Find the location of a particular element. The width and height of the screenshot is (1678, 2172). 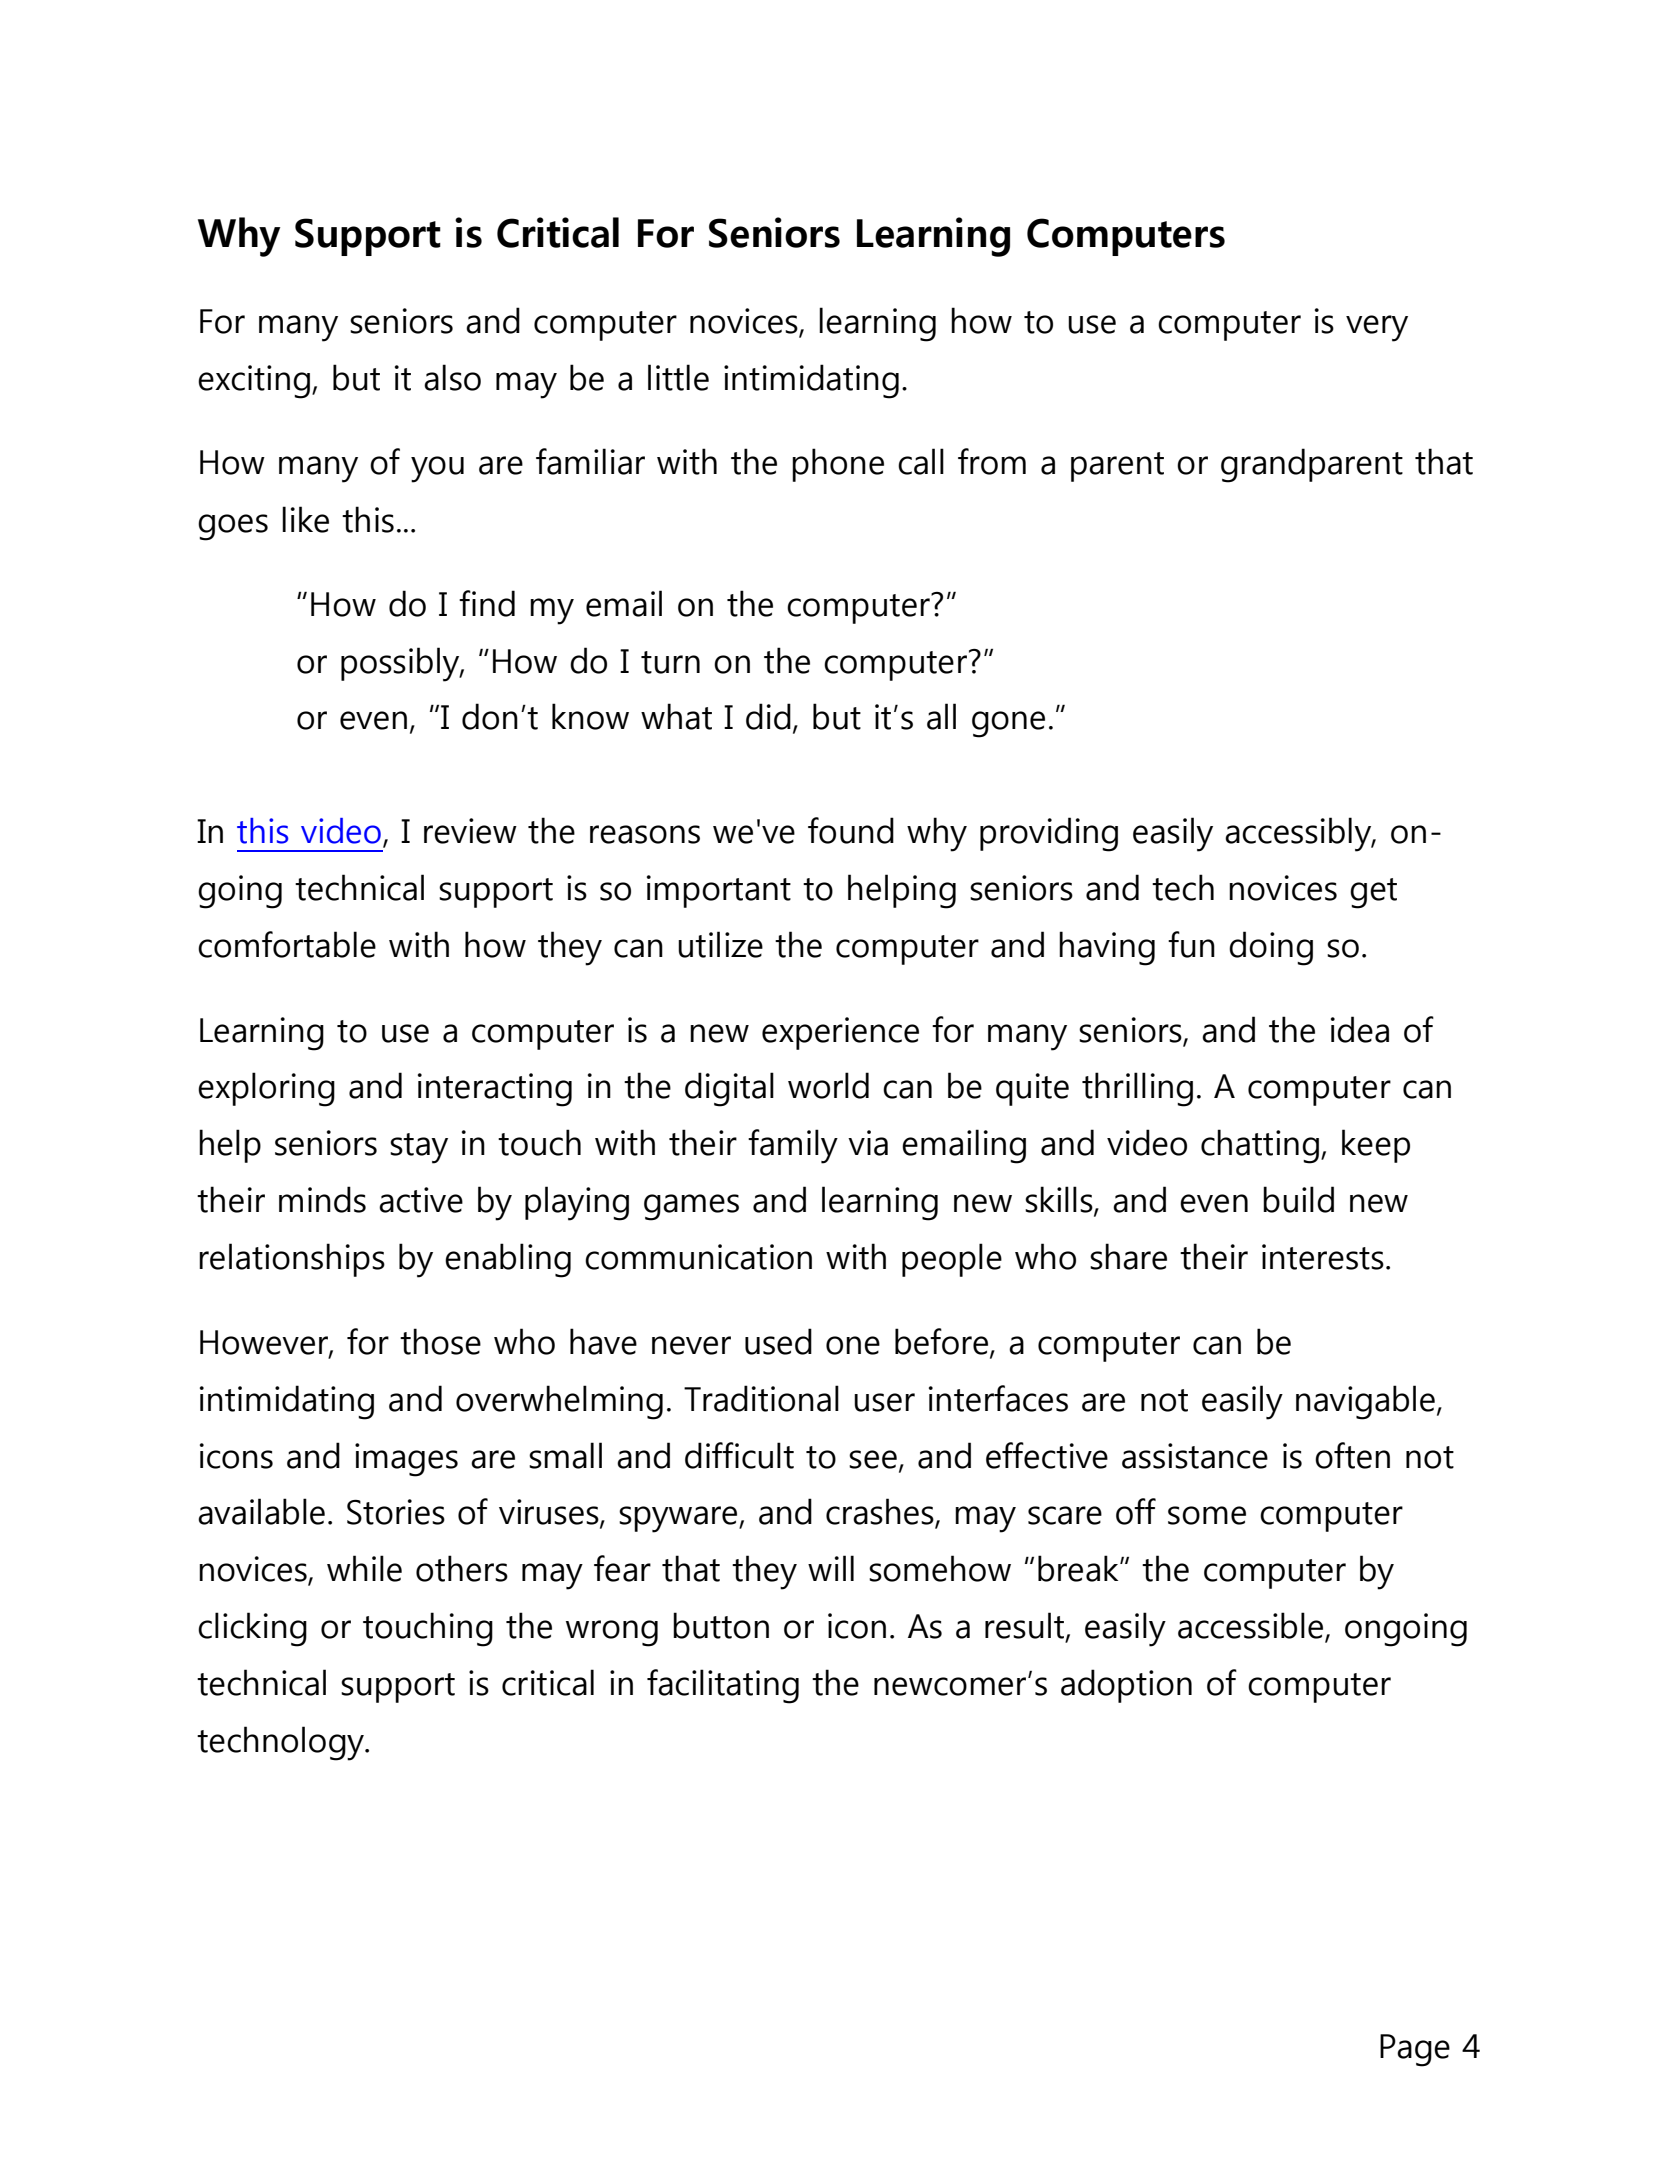

clicking is located at coordinates (252, 1629).
